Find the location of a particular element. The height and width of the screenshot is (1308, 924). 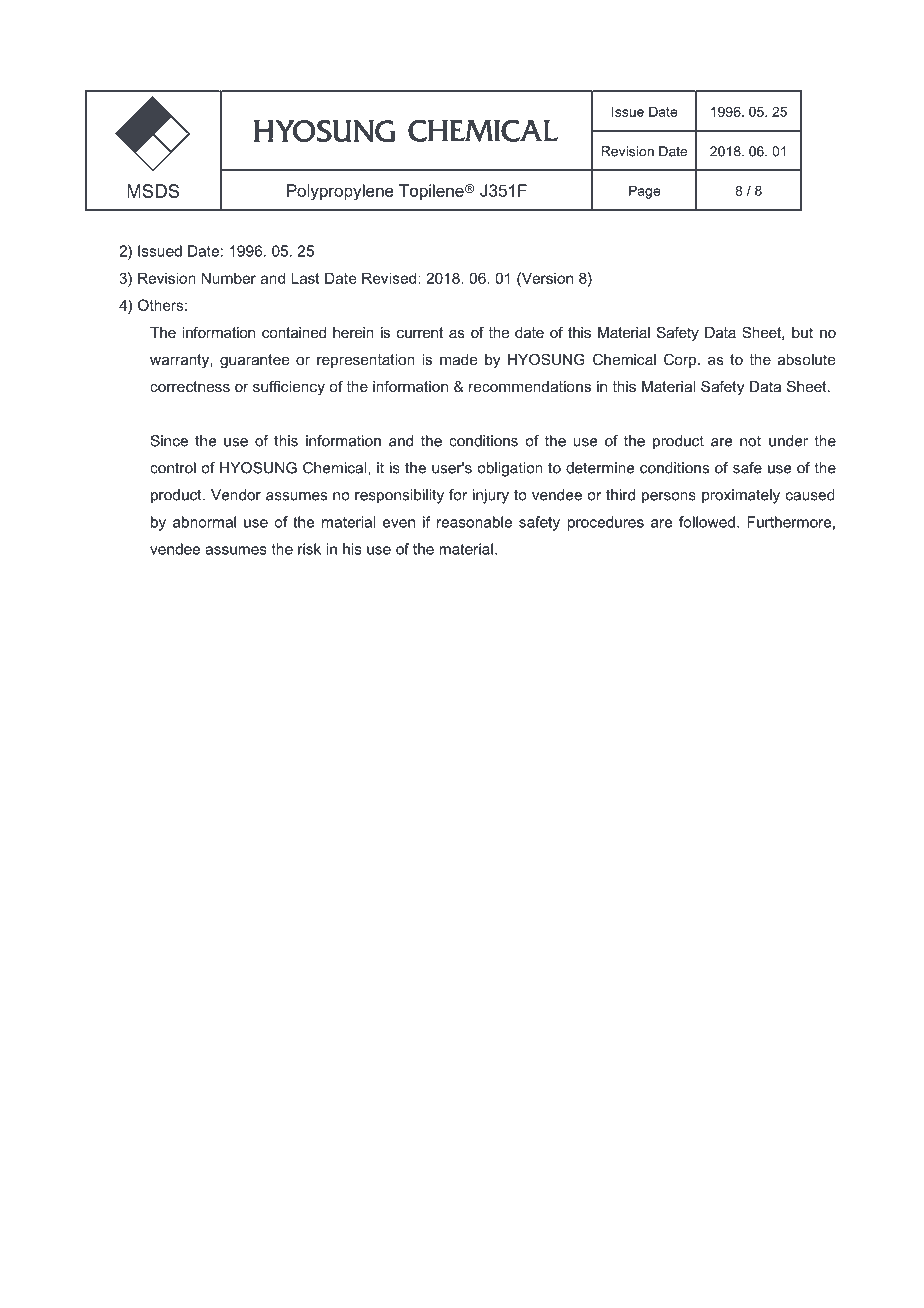

Number is located at coordinates (228, 278).
